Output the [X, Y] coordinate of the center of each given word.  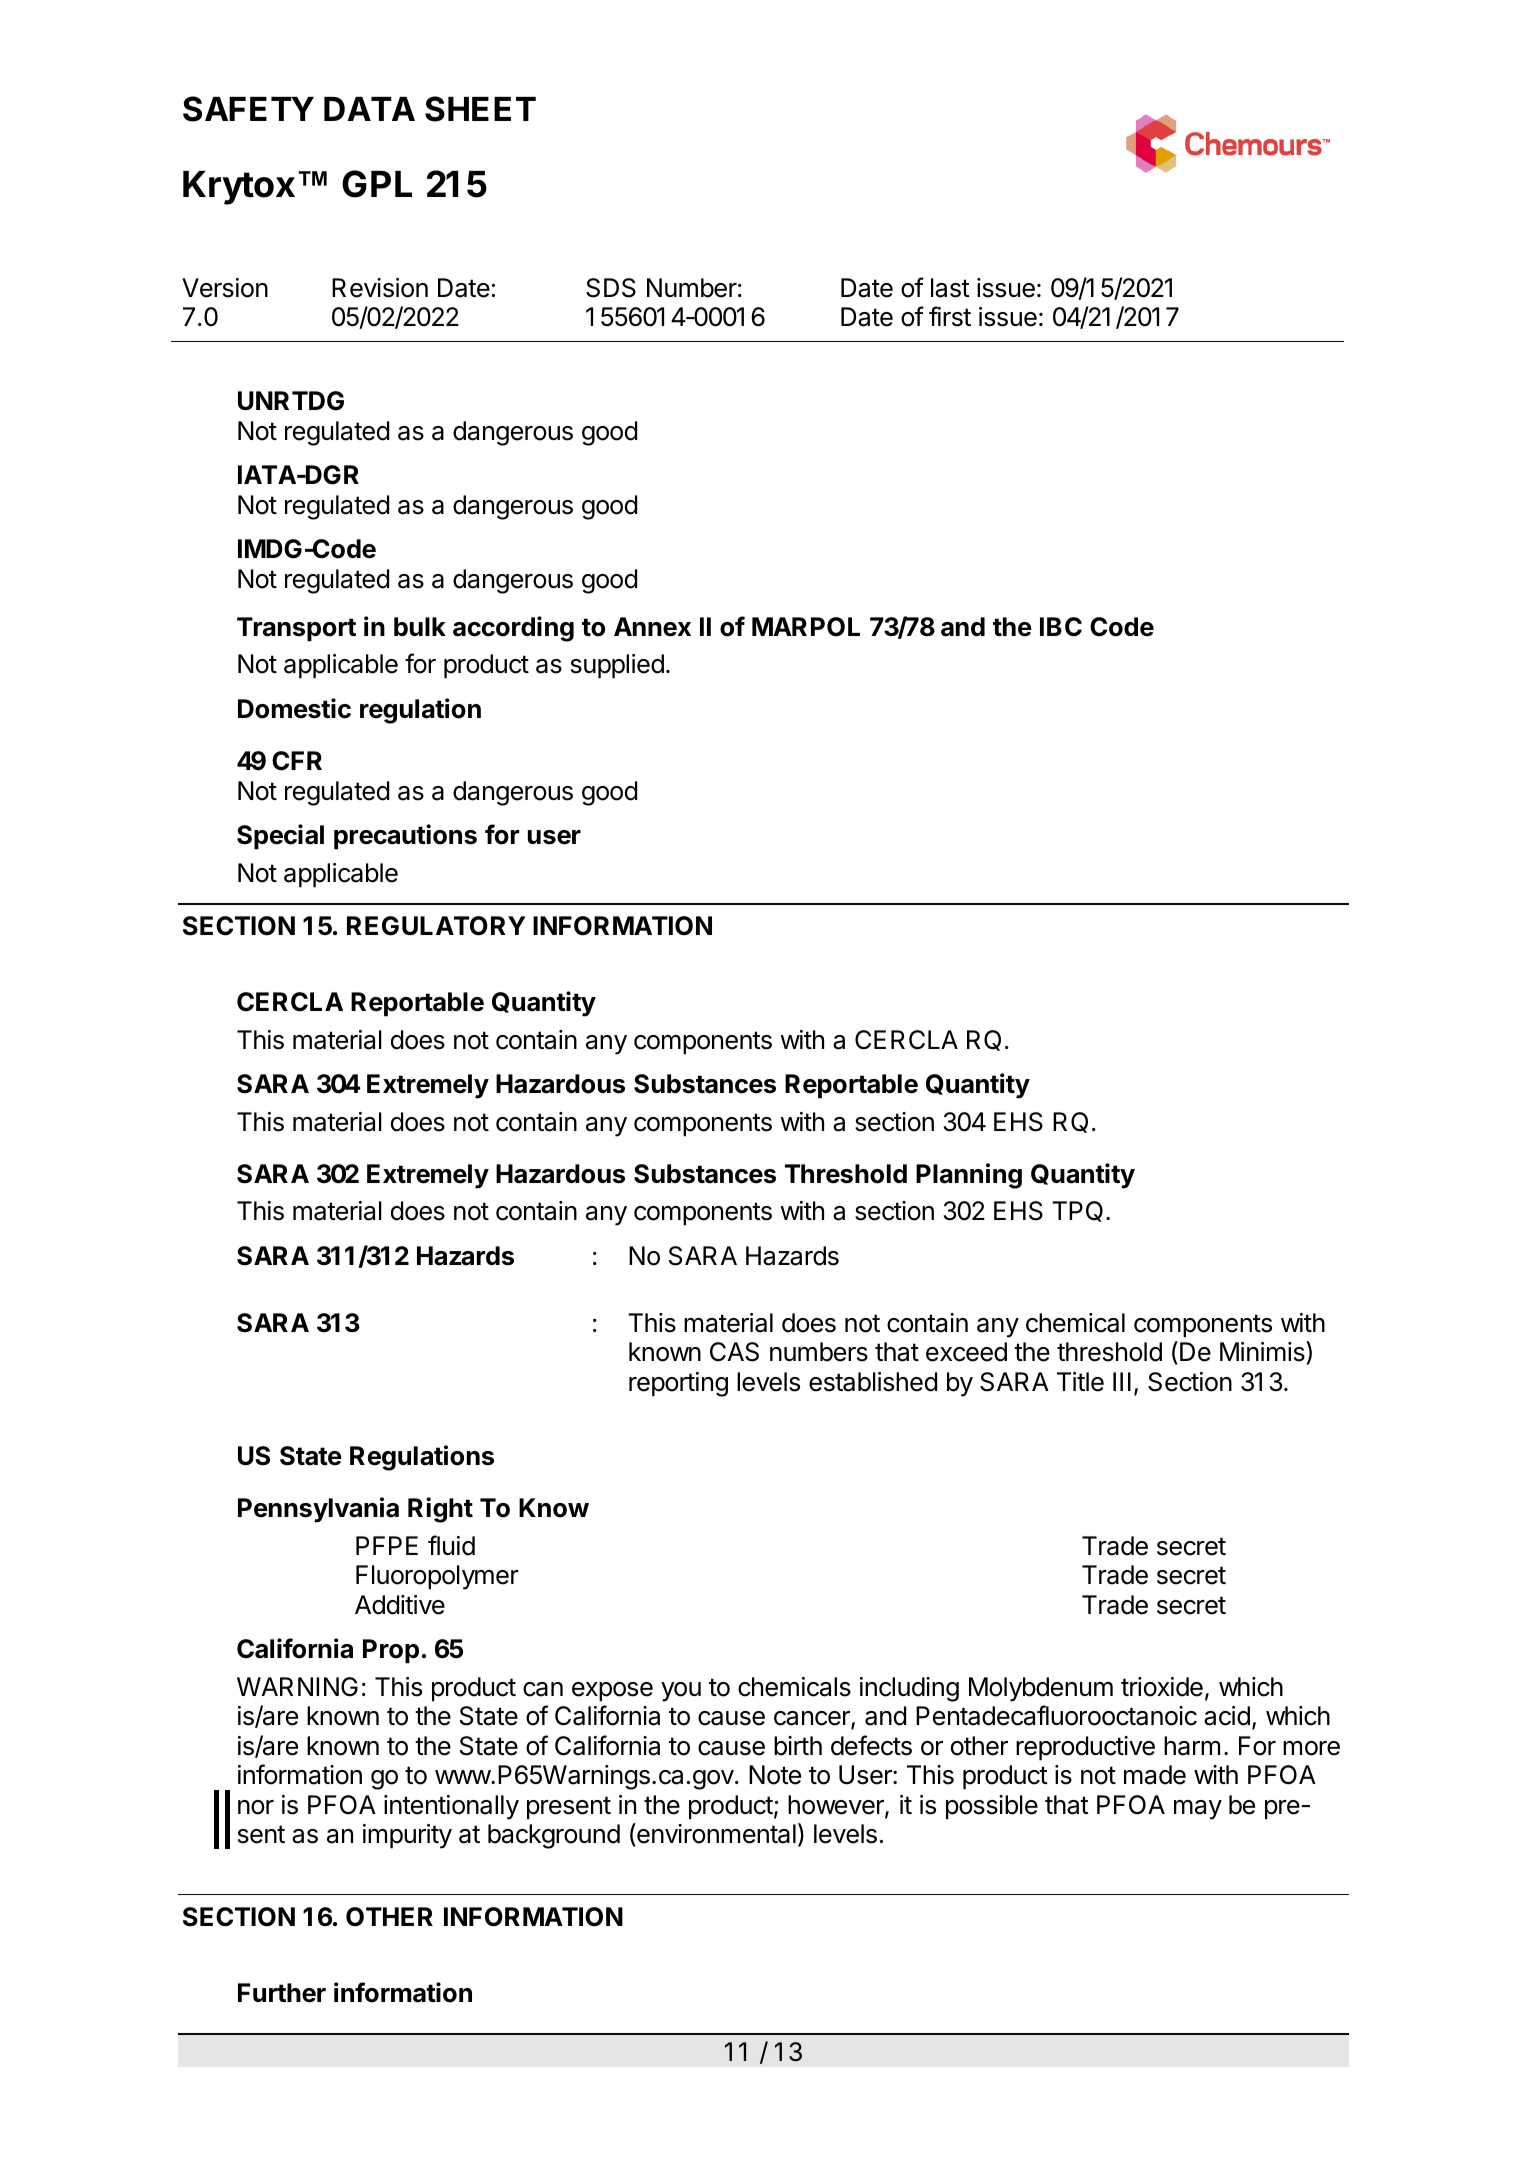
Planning [969, 1176]
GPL [377, 184]
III [1122, 1381]
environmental [715, 1833]
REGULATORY [436, 926]
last [950, 288]
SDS [611, 288]
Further [282, 1993]
